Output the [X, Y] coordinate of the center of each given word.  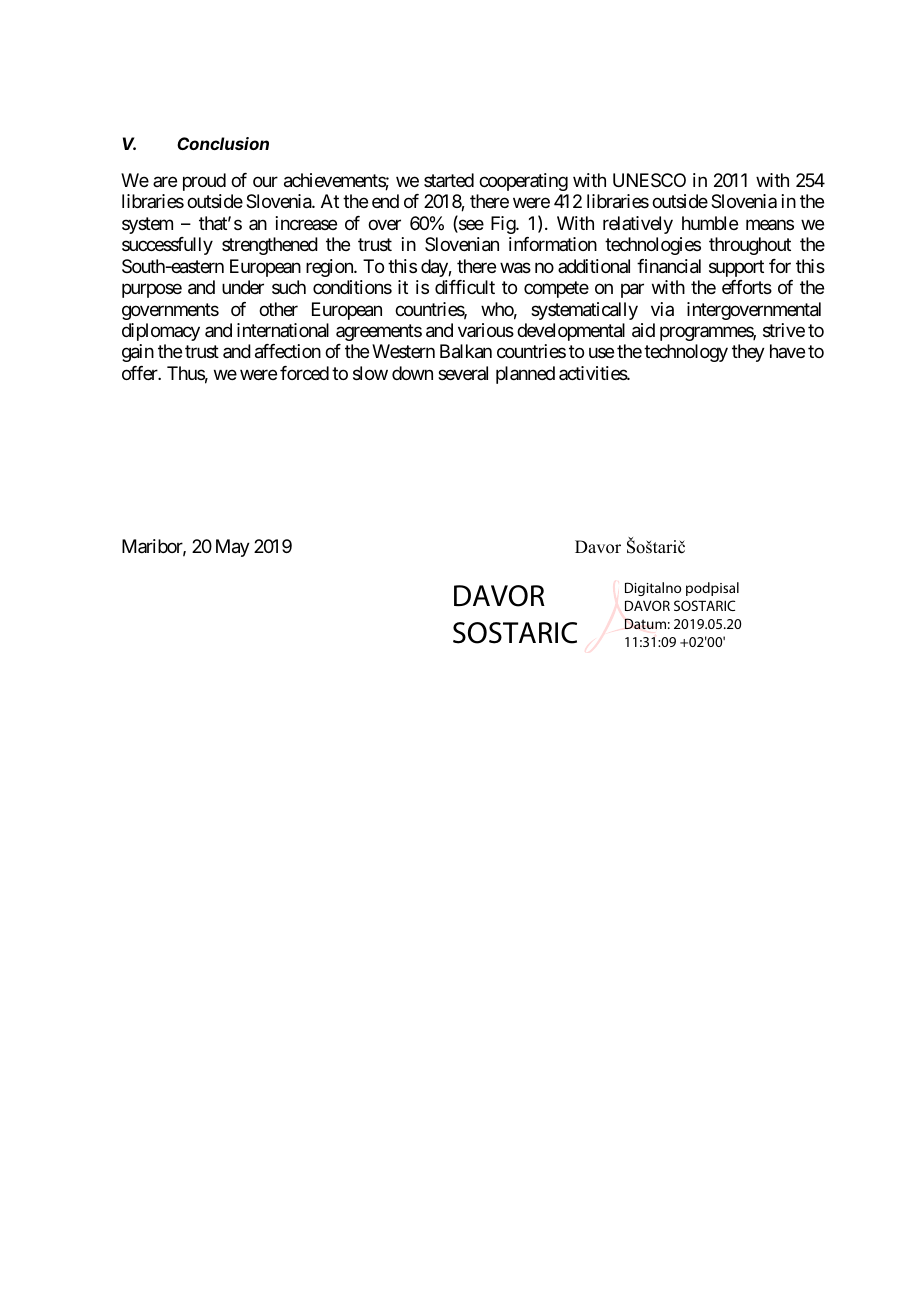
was [515, 268]
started [449, 180]
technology [686, 353]
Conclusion [223, 143]
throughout [750, 246]
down [412, 373]
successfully [167, 246]
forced [304, 373]
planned [525, 375]
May [233, 548]
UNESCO [649, 180]
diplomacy [161, 332]
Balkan [466, 351]
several [463, 373]
